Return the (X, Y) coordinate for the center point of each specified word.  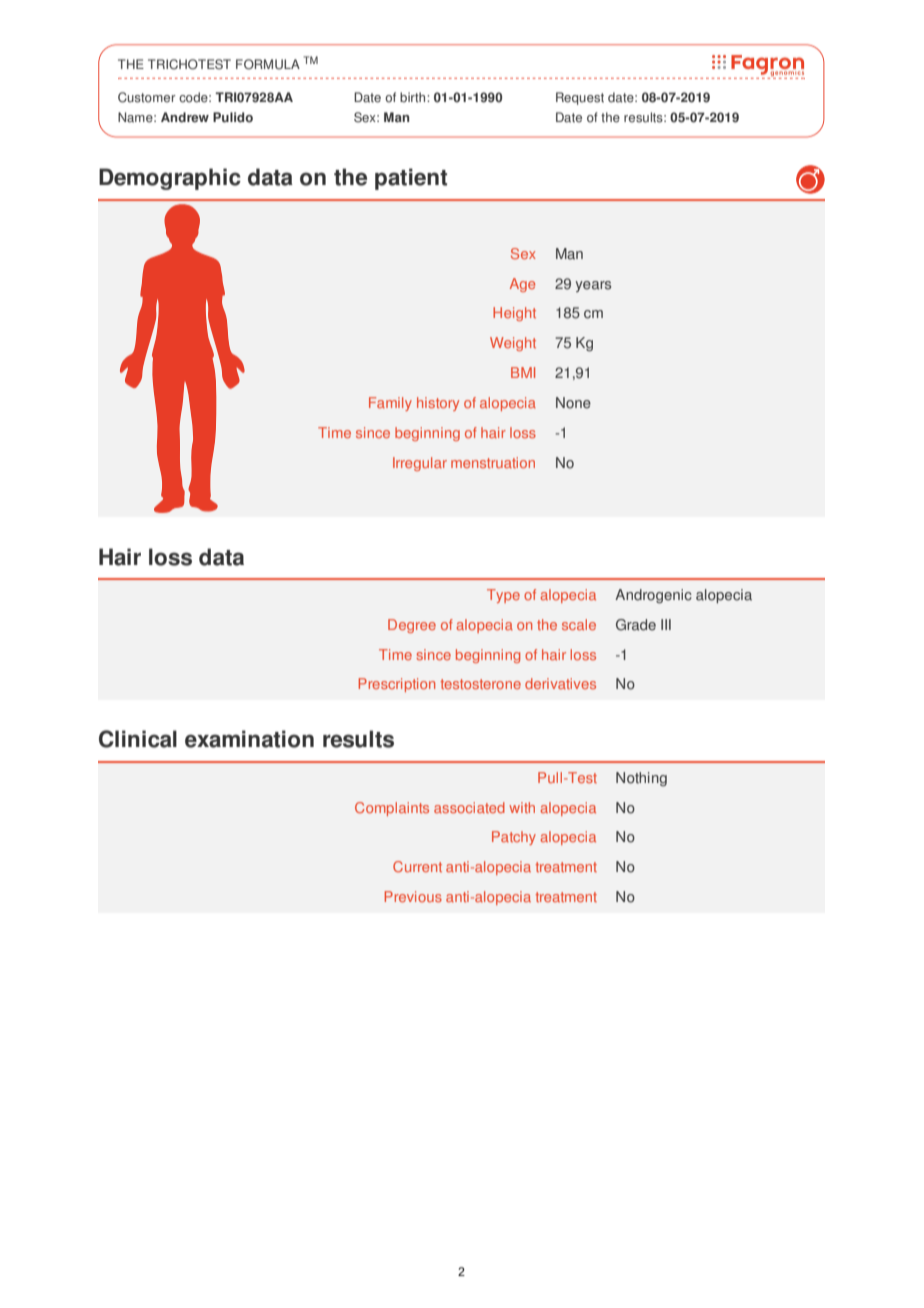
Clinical (138, 739)
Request (580, 98)
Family (390, 404)
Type (503, 596)
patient (411, 179)
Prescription (397, 685)
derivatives (560, 683)
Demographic (170, 179)
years (593, 286)
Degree (412, 626)
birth (414, 97)
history (438, 404)
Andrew (185, 117)
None (573, 403)
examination (249, 739)
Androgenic (653, 596)
